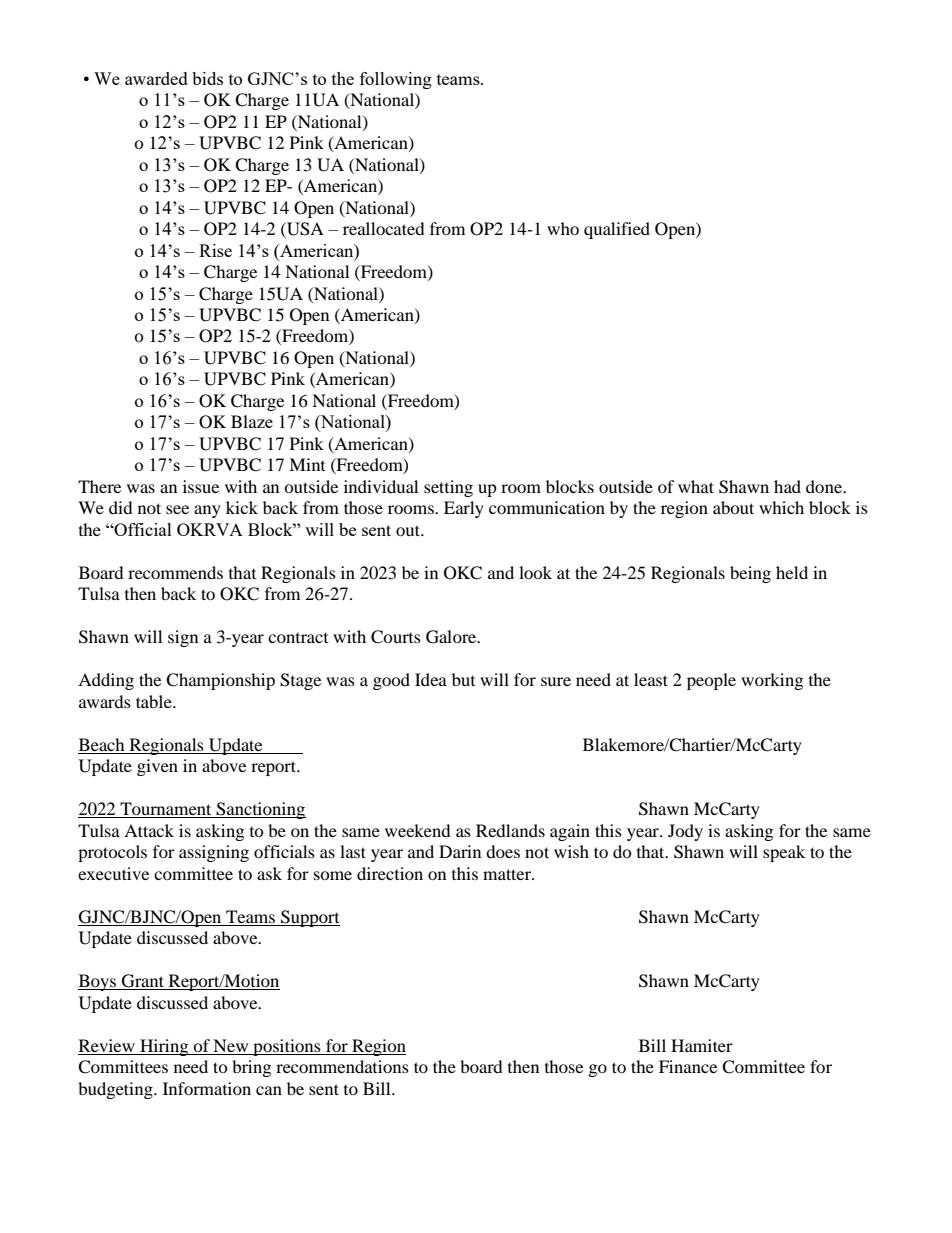 Image resolution: width=952 pixels, height=1233 pixels. Describe the element at coordinates (784, 853) in the page. I see `speak` at that location.
